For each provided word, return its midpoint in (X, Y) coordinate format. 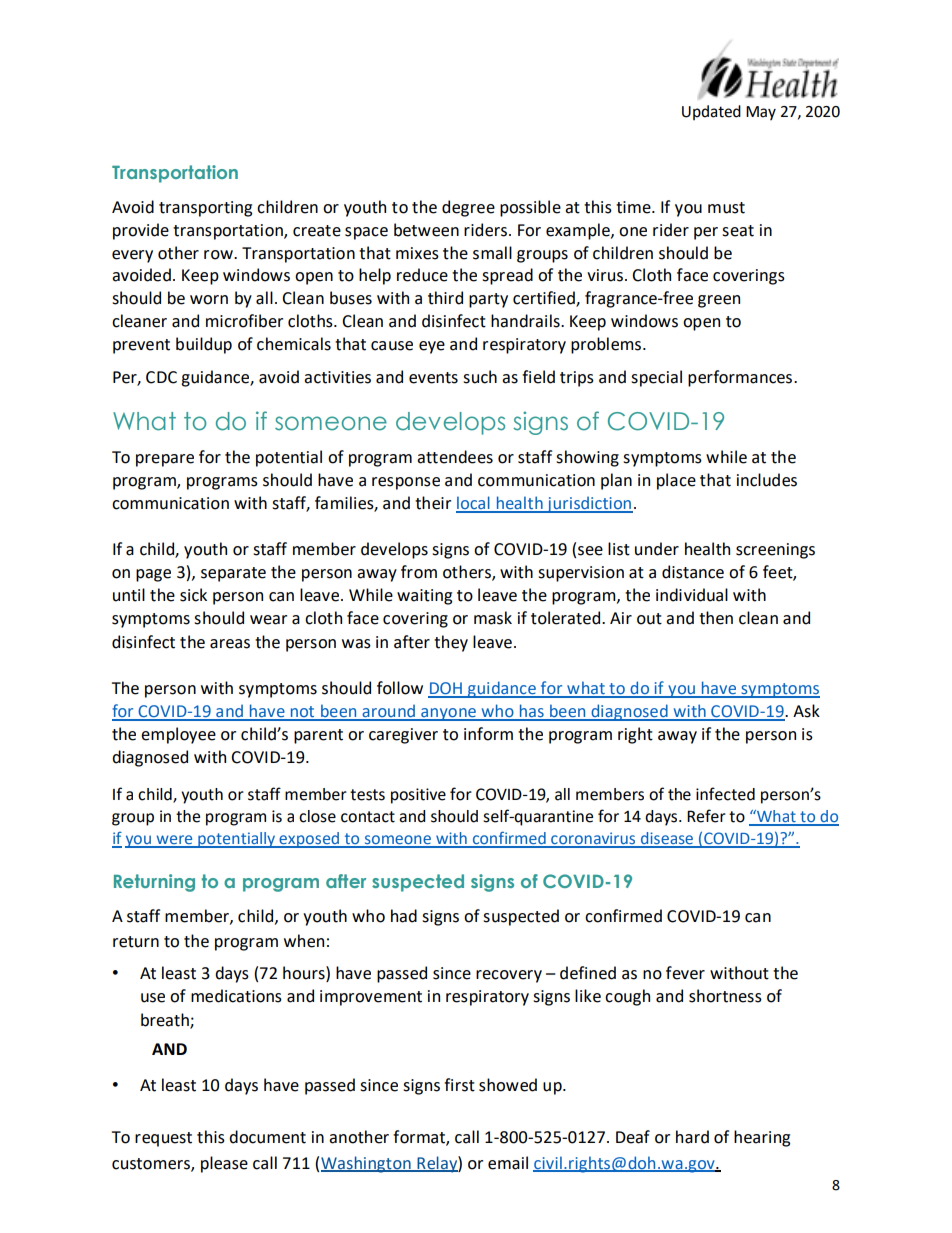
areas (230, 644)
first (459, 1085)
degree (468, 208)
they (451, 643)
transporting (205, 209)
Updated (711, 112)
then (716, 618)
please (224, 1164)
